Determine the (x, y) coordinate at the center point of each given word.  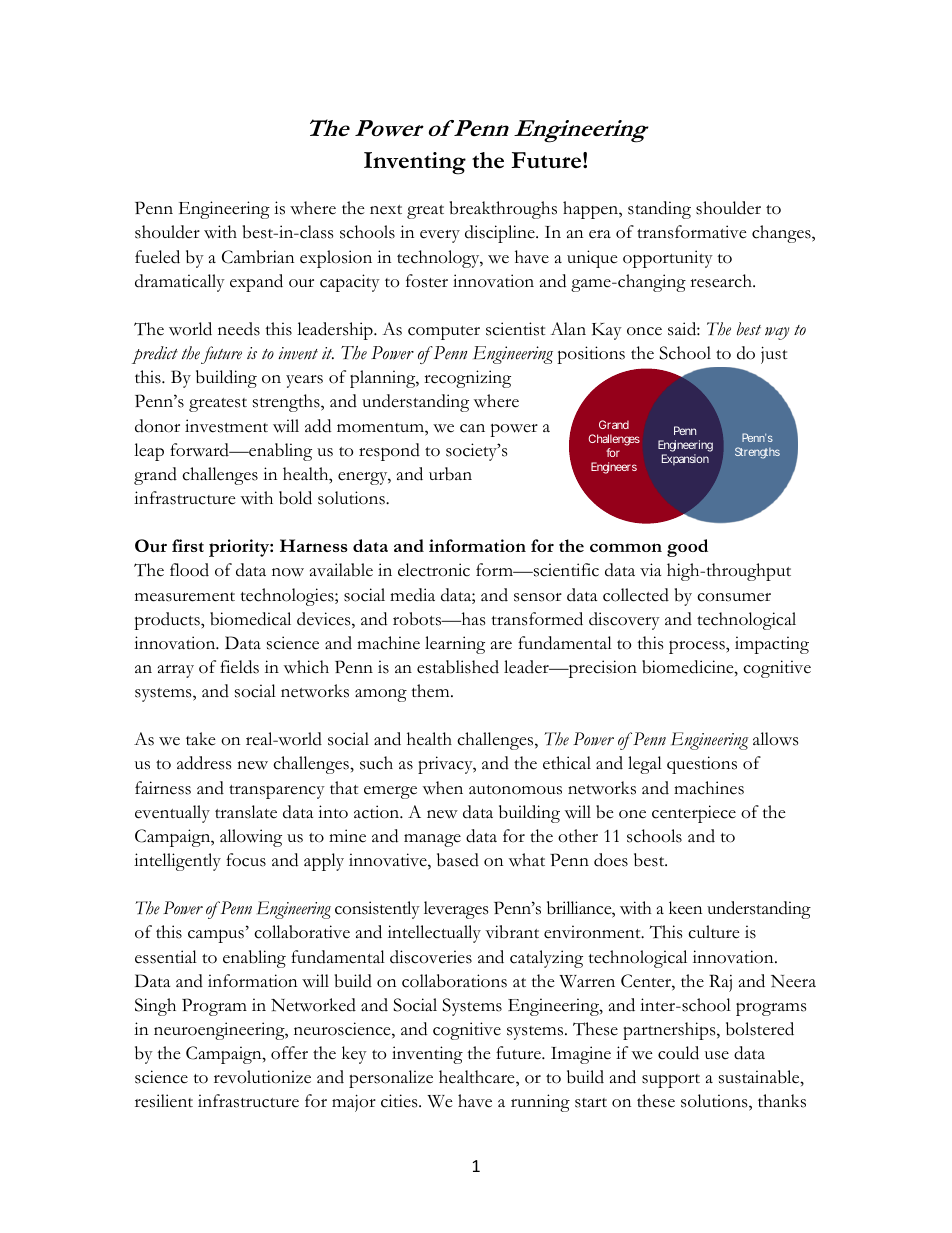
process (698, 647)
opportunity (668, 259)
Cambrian (258, 257)
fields (239, 667)
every (440, 236)
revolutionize (262, 1077)
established (458, 667)
